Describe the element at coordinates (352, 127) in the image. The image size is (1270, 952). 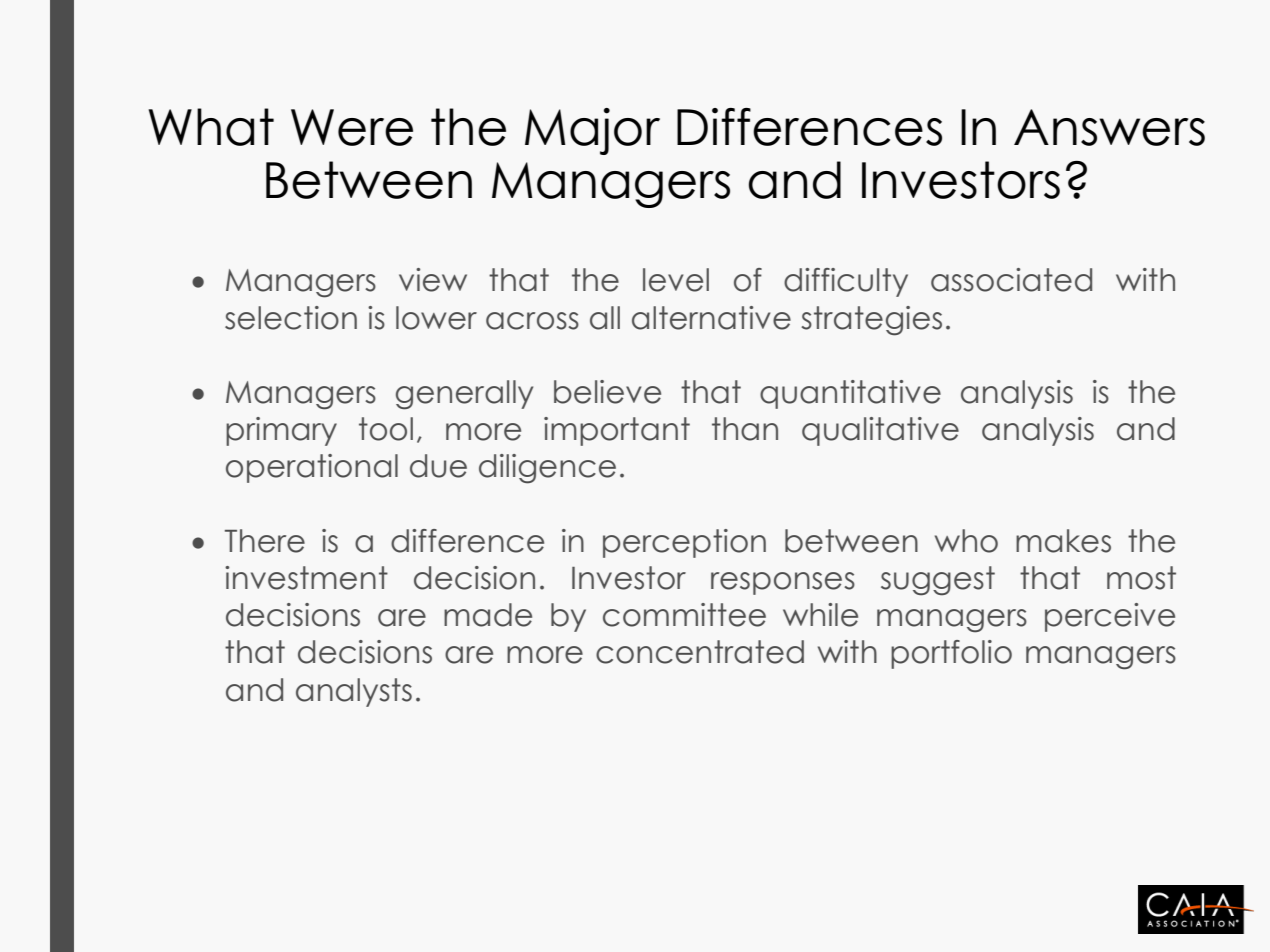
I see `Were` at that location.
